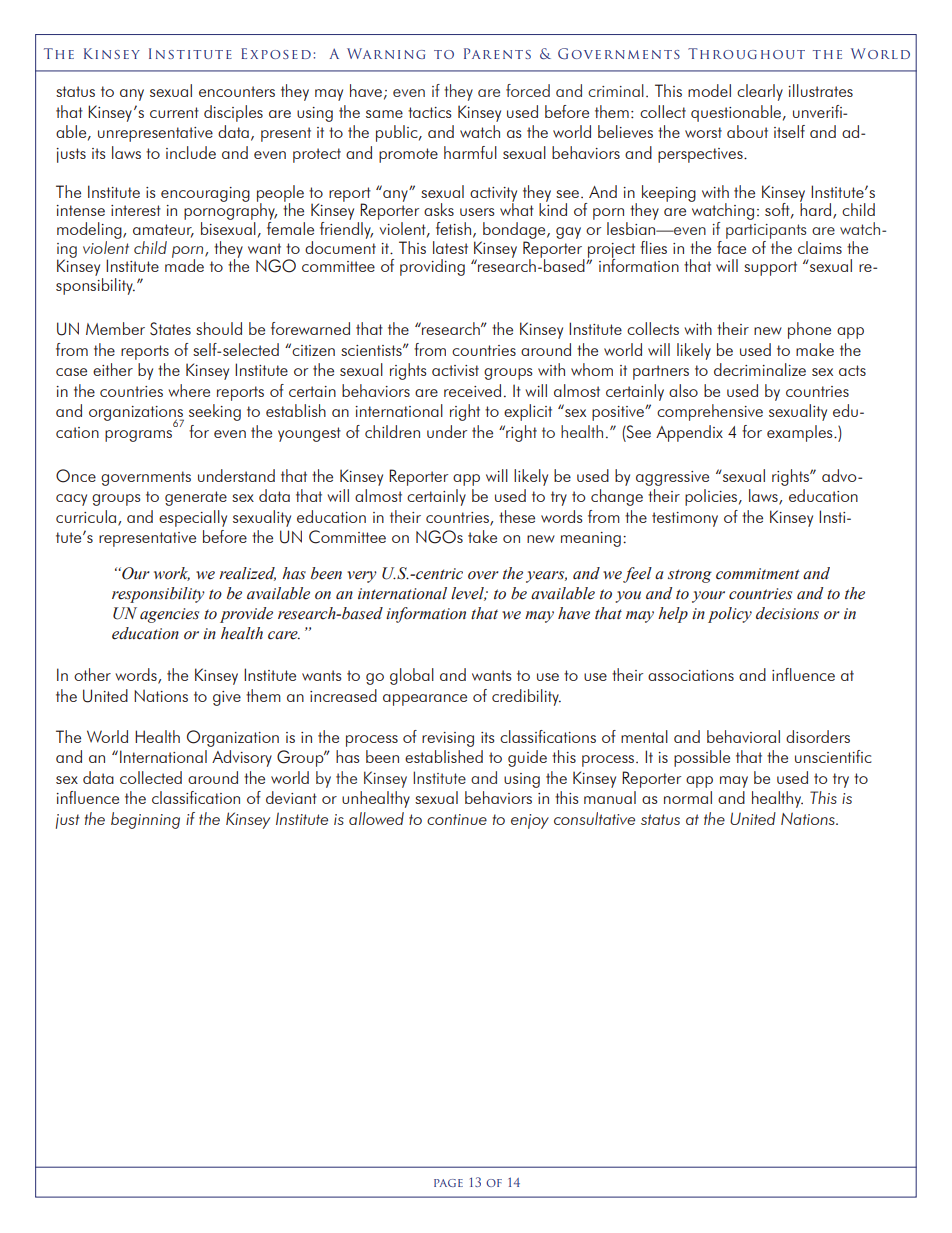  I want to click on consultative, so click(594, 818).
